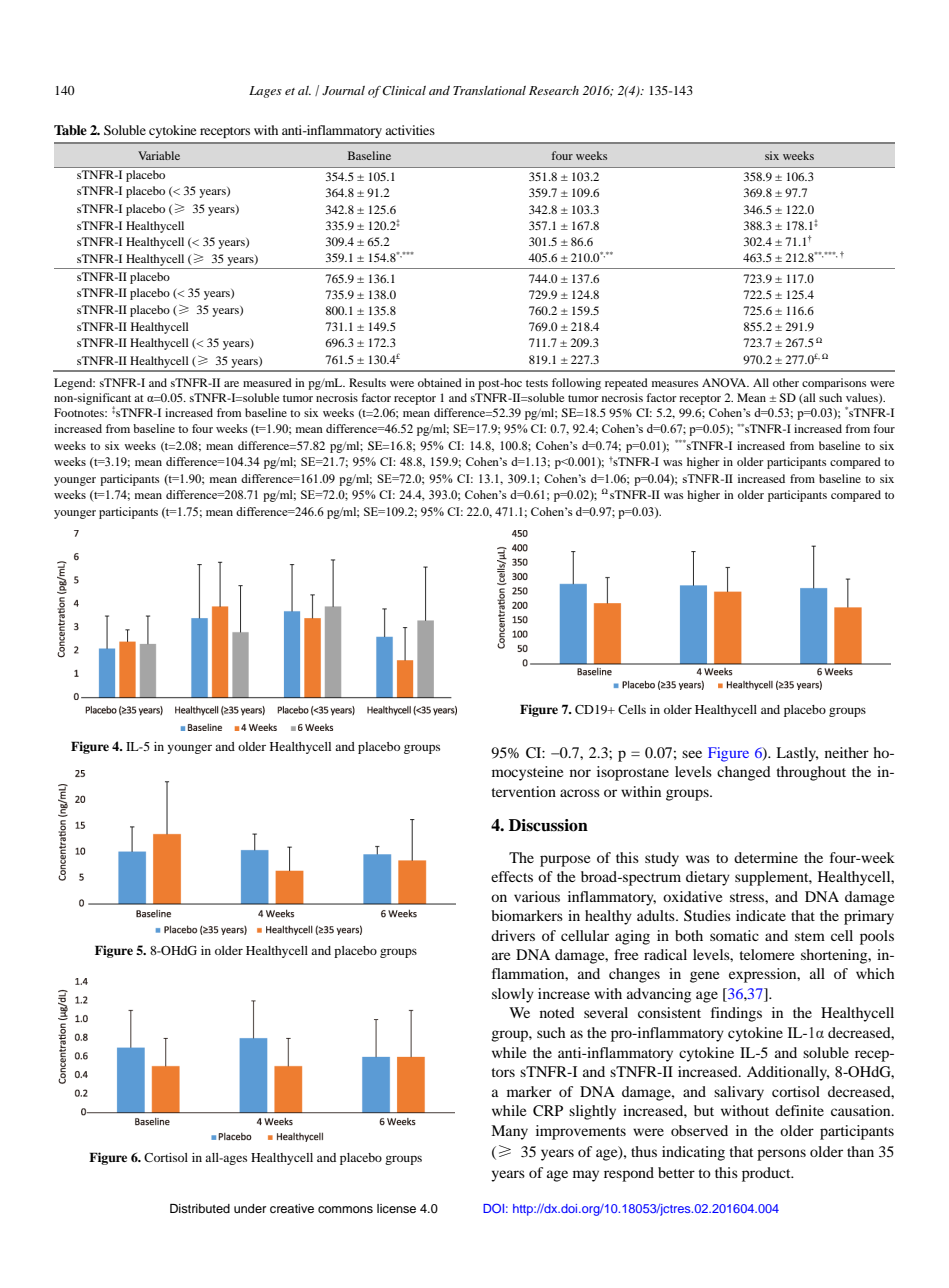  I want to click on Results, so click(367, 382).
